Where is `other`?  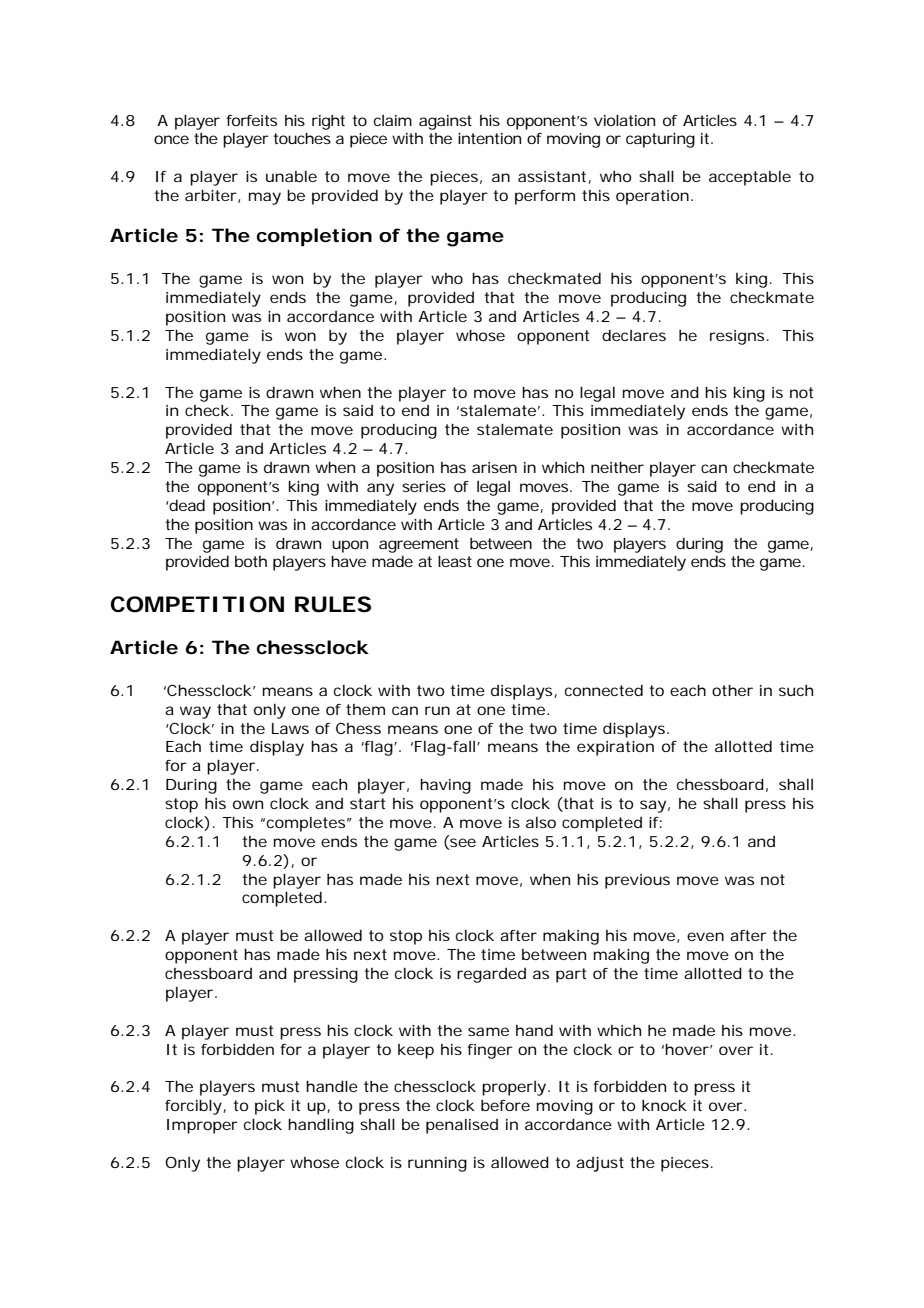
other is located at coordinates (732, 690).
